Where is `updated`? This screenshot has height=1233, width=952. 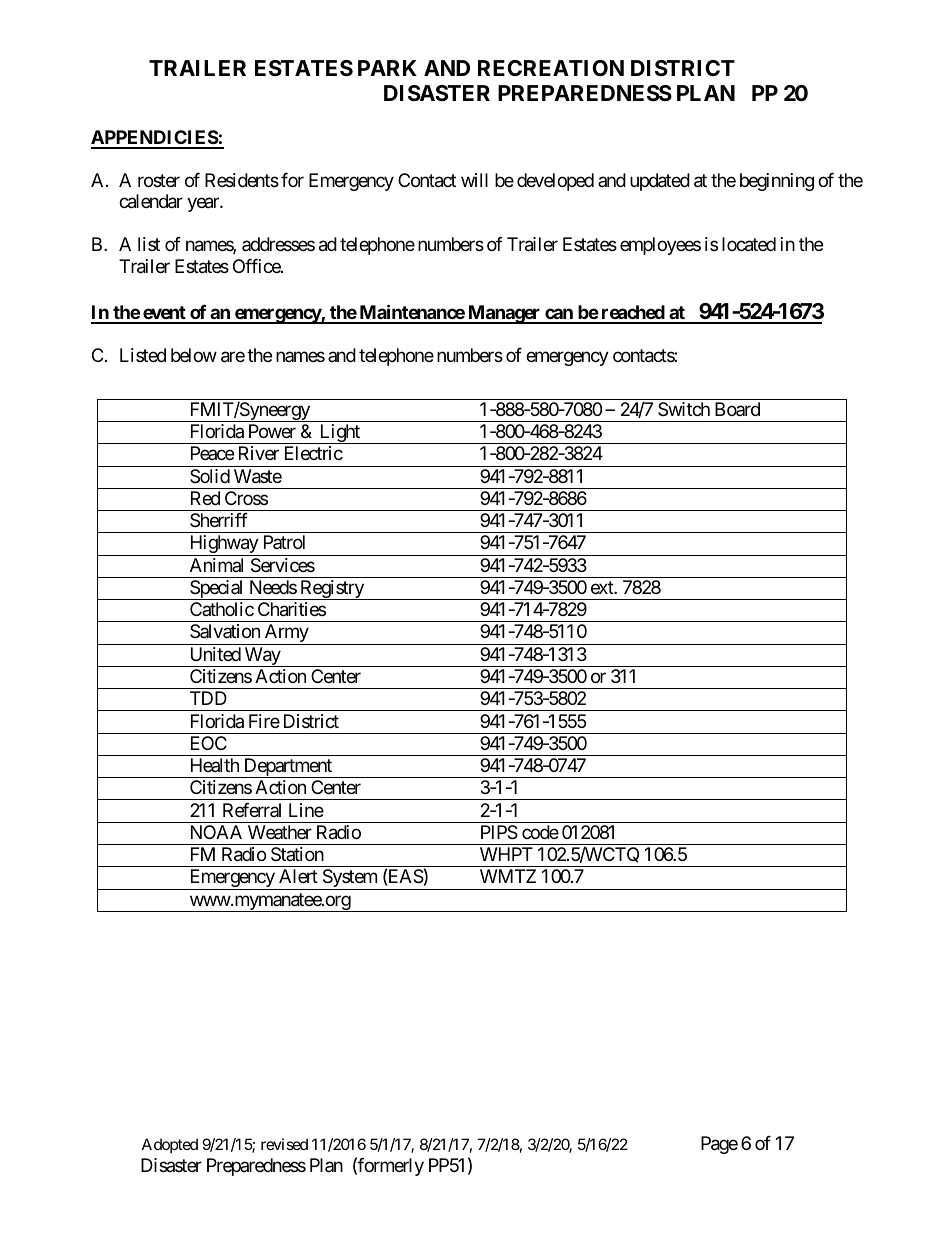 updated is located at coordinates (660, 182).
